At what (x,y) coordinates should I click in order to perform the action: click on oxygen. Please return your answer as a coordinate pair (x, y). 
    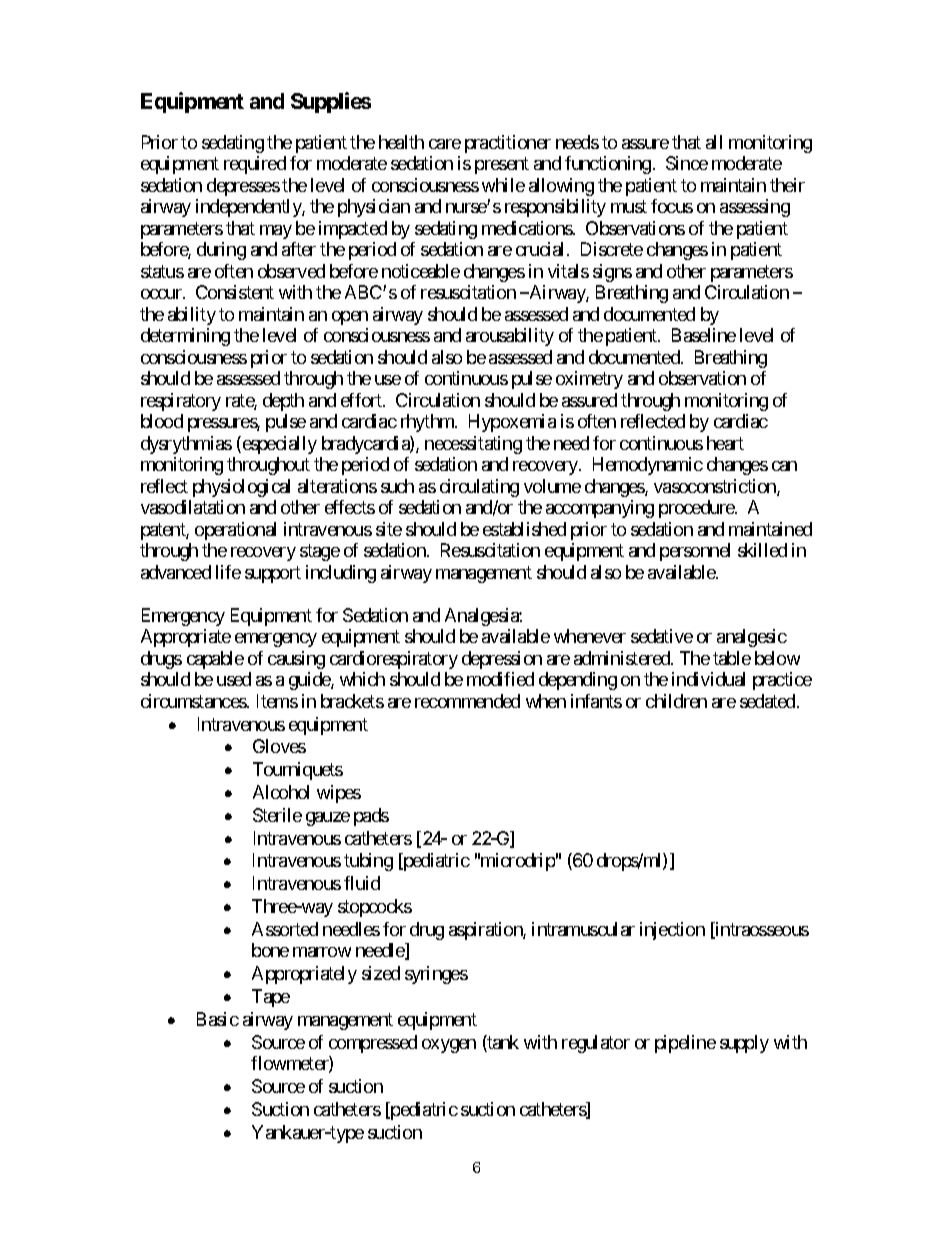
    Looking at the image, I should click on (449, 1046).
